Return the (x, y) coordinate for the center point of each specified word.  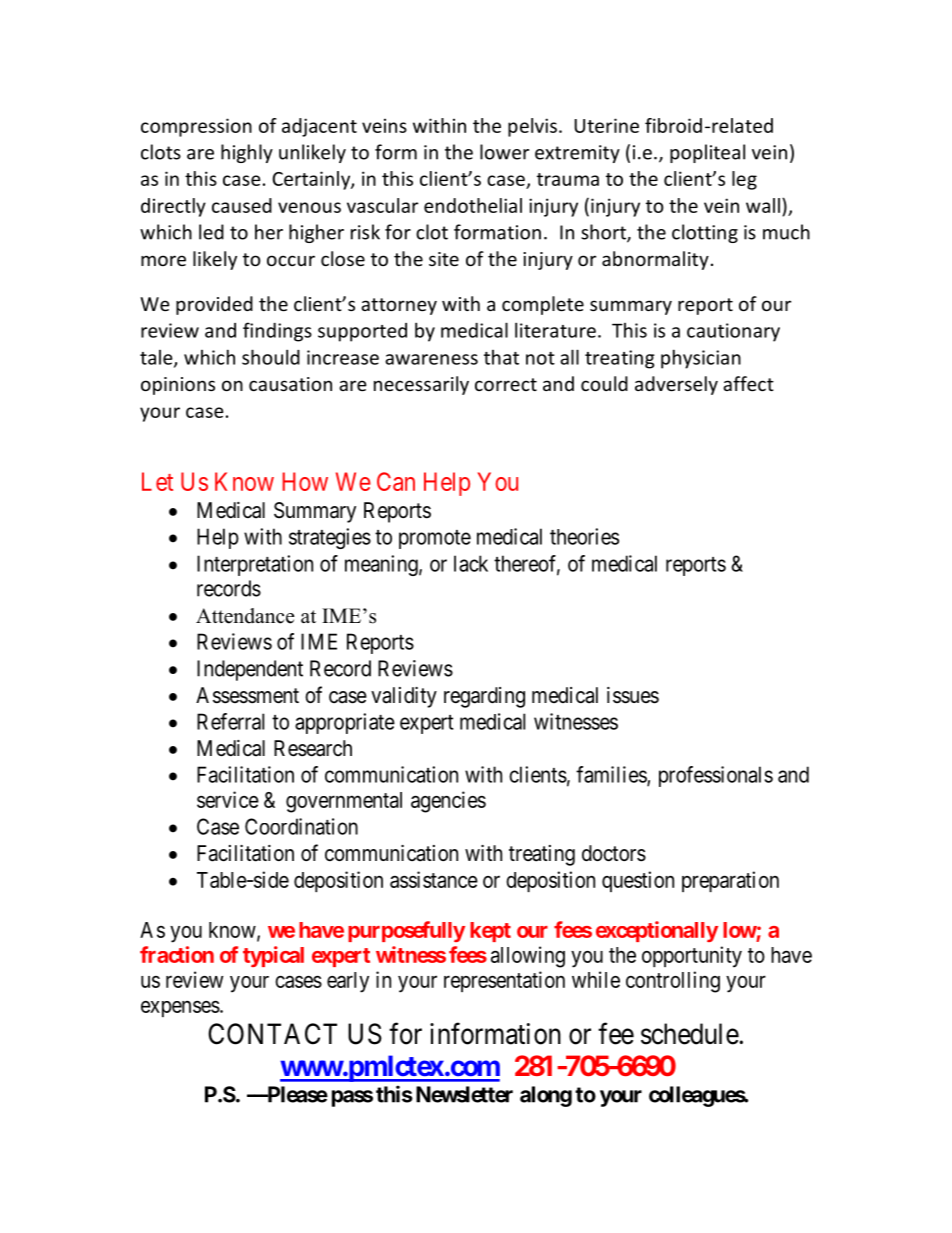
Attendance (245, 616)
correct (506, 384)
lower (504, 152)
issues (633, 695)
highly (247, 153)
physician (701, 359)
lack (471, 563)
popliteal (707, 153)
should (271, 357)
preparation (730, 881)
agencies (448, 802)
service (228, 799)
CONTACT (272, 1034)
